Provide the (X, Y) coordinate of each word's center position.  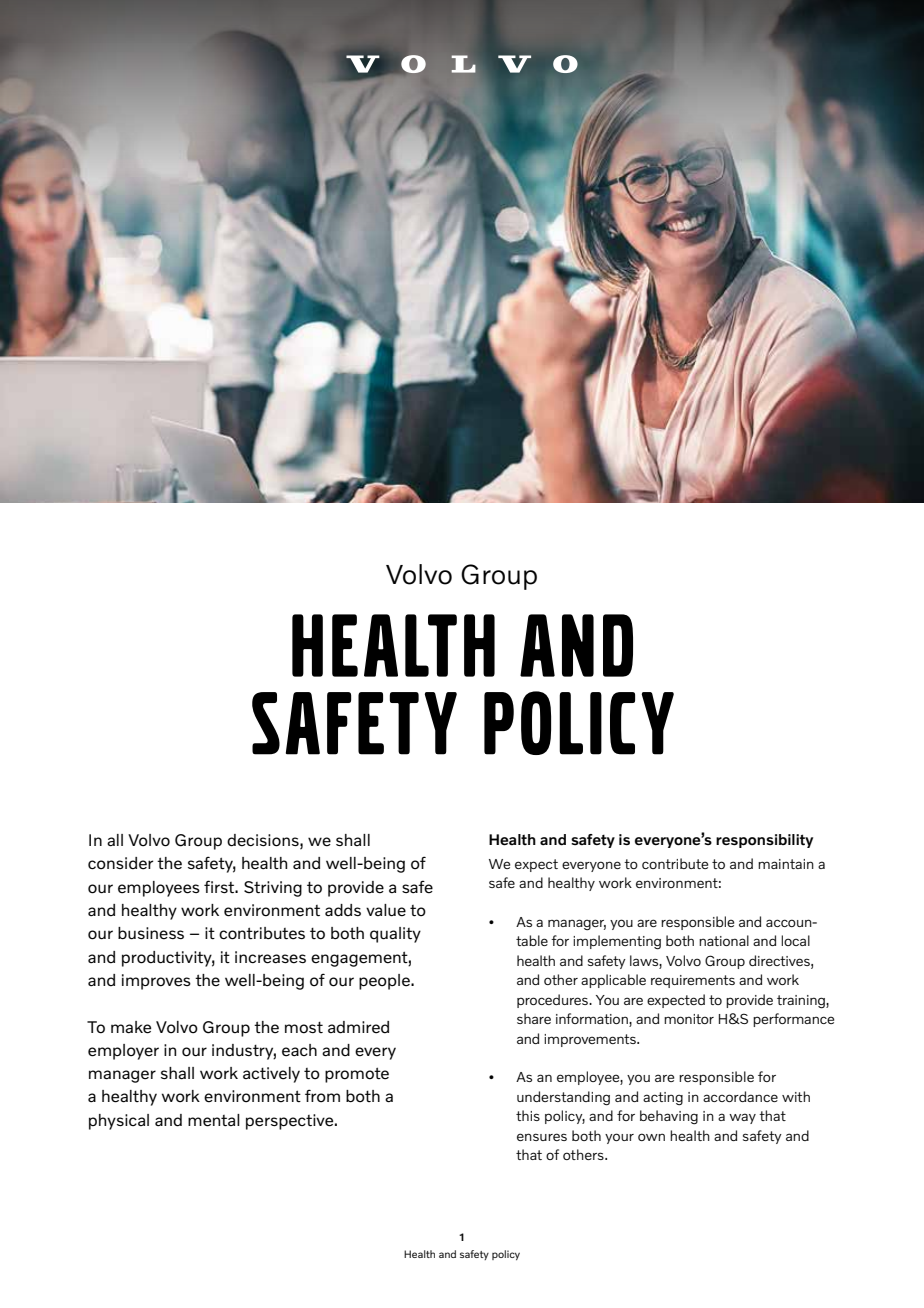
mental (214, 1120)
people (385, 982)
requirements (693, 981)
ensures (542, 1137)
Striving (273, 889)
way (742, 1118)
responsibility (764, 841)
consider (120, 863)
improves (156, 982)
